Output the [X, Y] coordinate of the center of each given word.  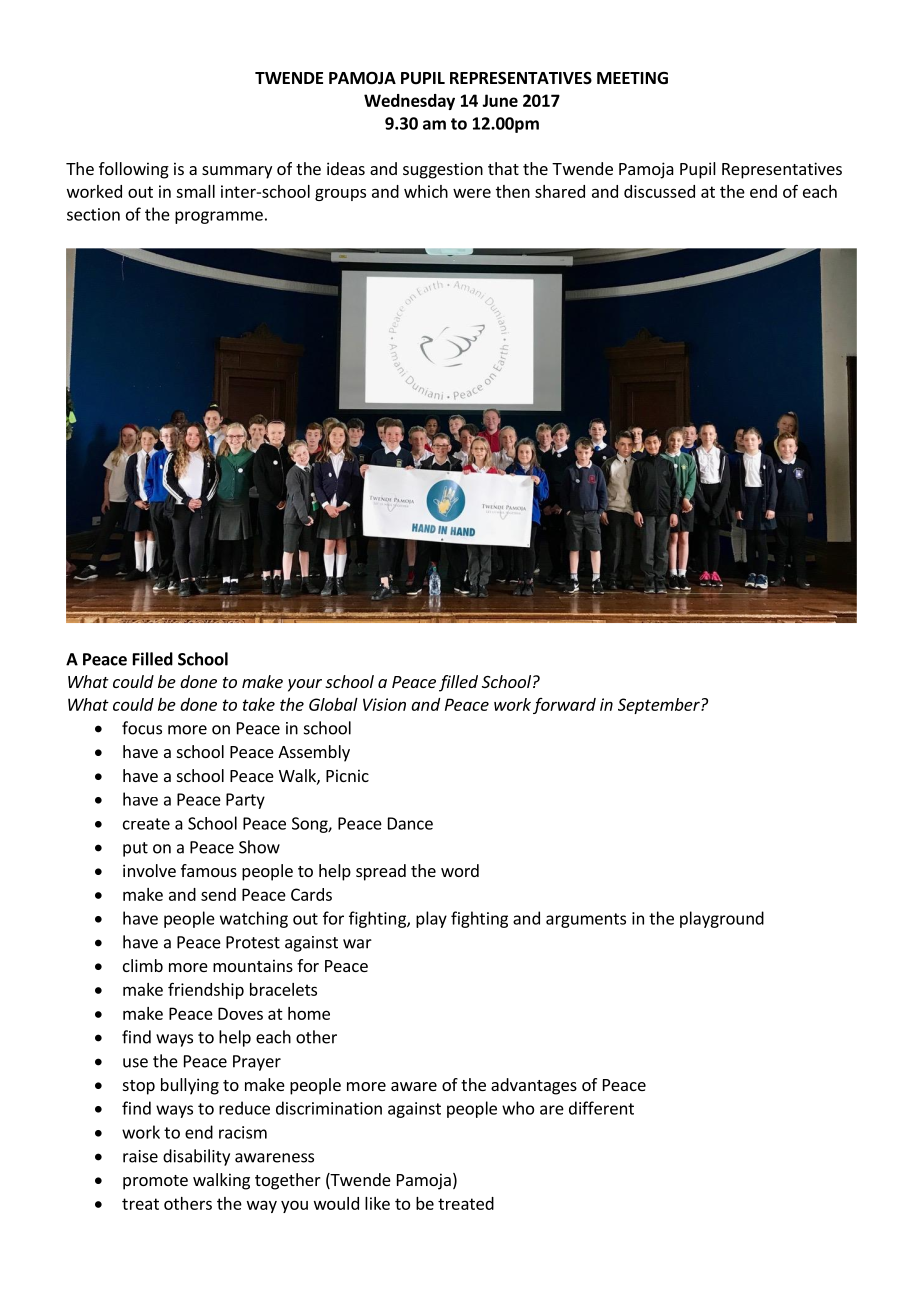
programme [219, 217]
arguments [586, 920]
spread [381, 872]
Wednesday [409, 102]
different [601, 1108]
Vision [384, 704]
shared [560, 191]
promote [155, 1182]
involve [149, 870]
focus [142, 728]
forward [564, 706]
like [377, 1203]
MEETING [632, 78]
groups [340, 194]
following [134, 170]
